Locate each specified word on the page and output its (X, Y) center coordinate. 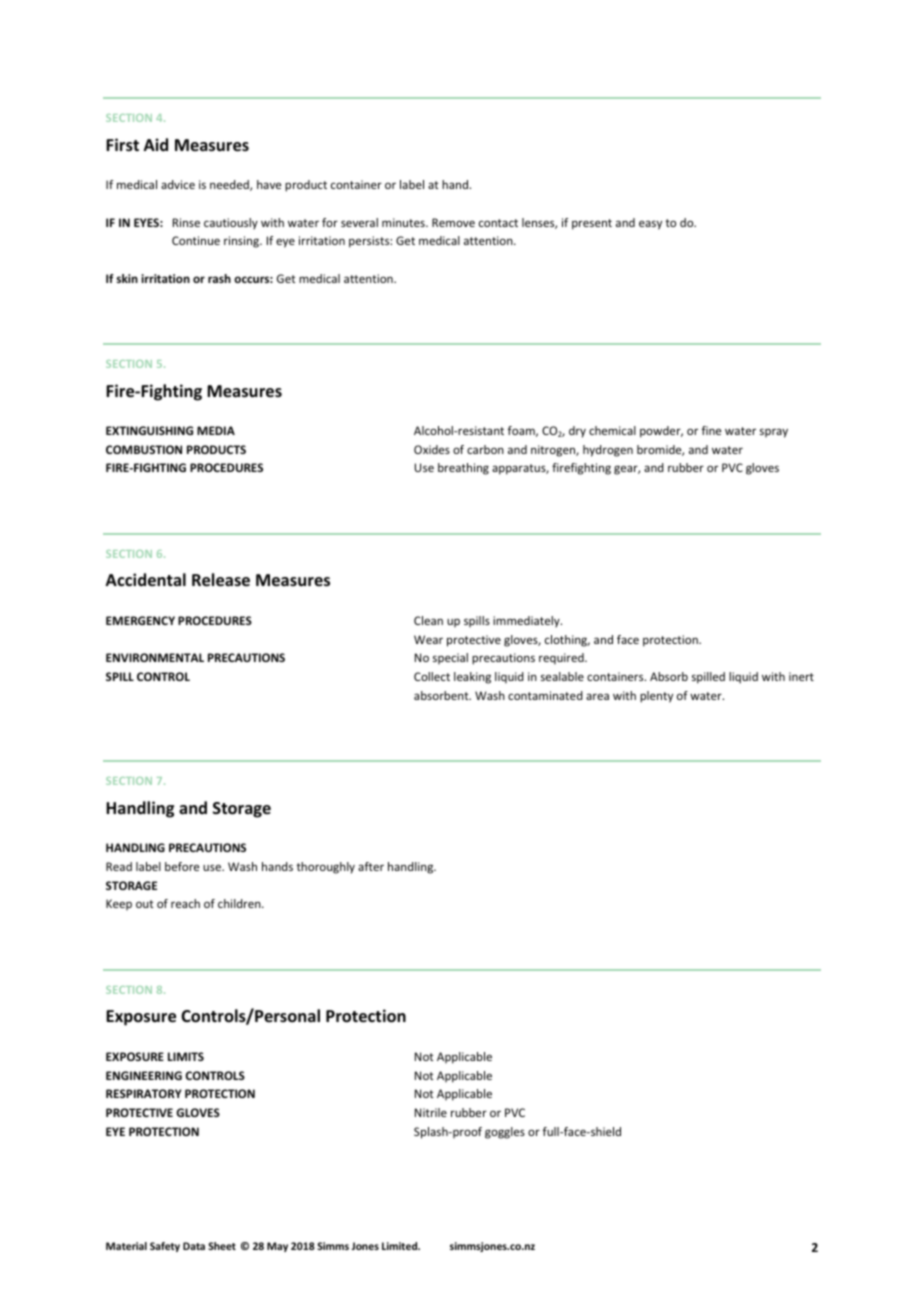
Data (194, 1246)
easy (650, 225)
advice (178, 184)
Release (221, 580)
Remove (453, 222)
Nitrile (431, 1112)
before (182, 866)
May (277, 1247)
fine (711, 430)
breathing (463, 469)
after (371, 866)
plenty (656, 697)
